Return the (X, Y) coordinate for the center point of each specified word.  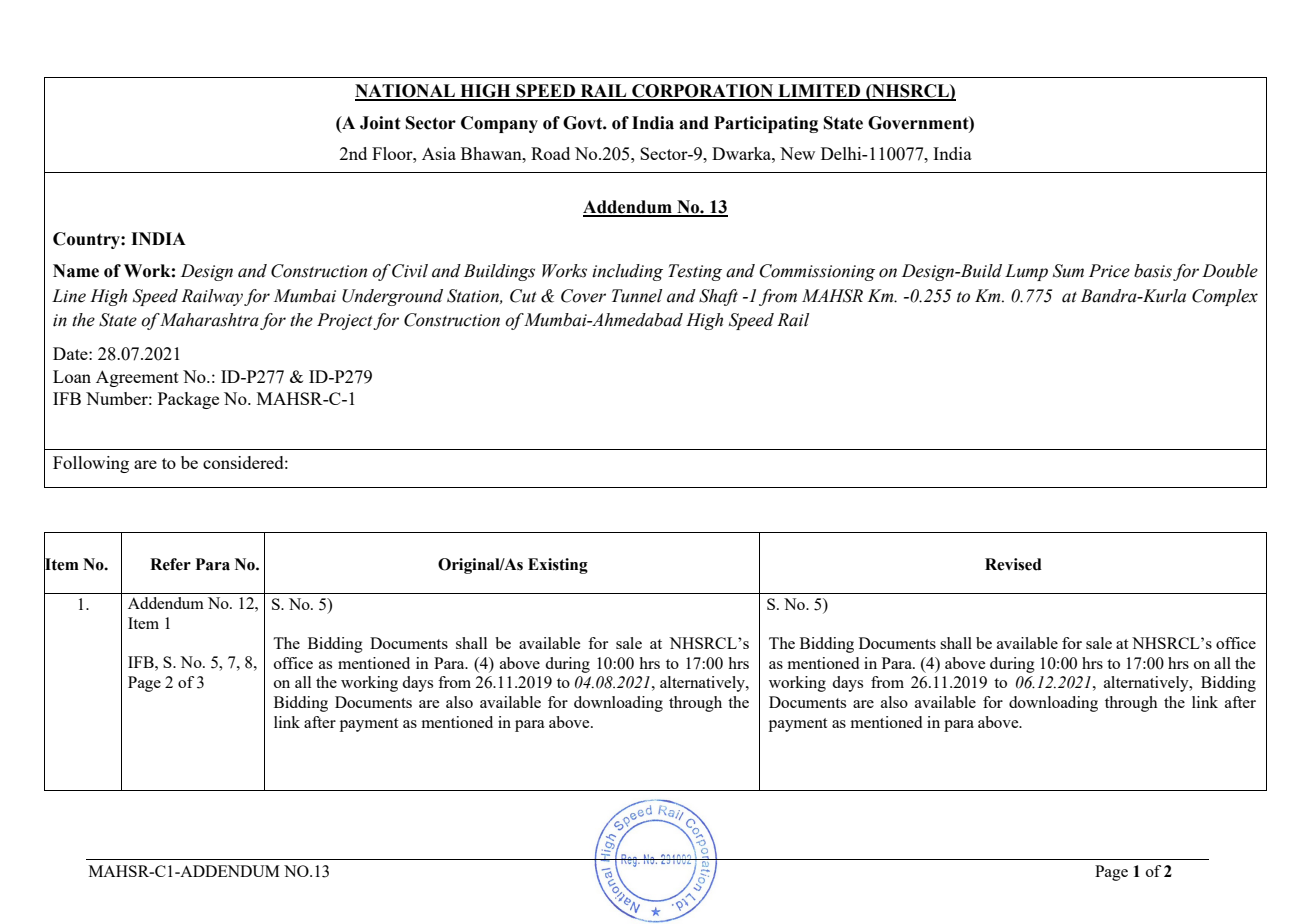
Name (76, 271)
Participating (766, 124)
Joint (380, 123)
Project (345, 321)
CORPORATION (703, 92)
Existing (558, 566)
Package (188, 400)
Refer (170, 564)
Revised (1013, 564)
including (627, 272)
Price (1109, 271)
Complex (1225, 297)
